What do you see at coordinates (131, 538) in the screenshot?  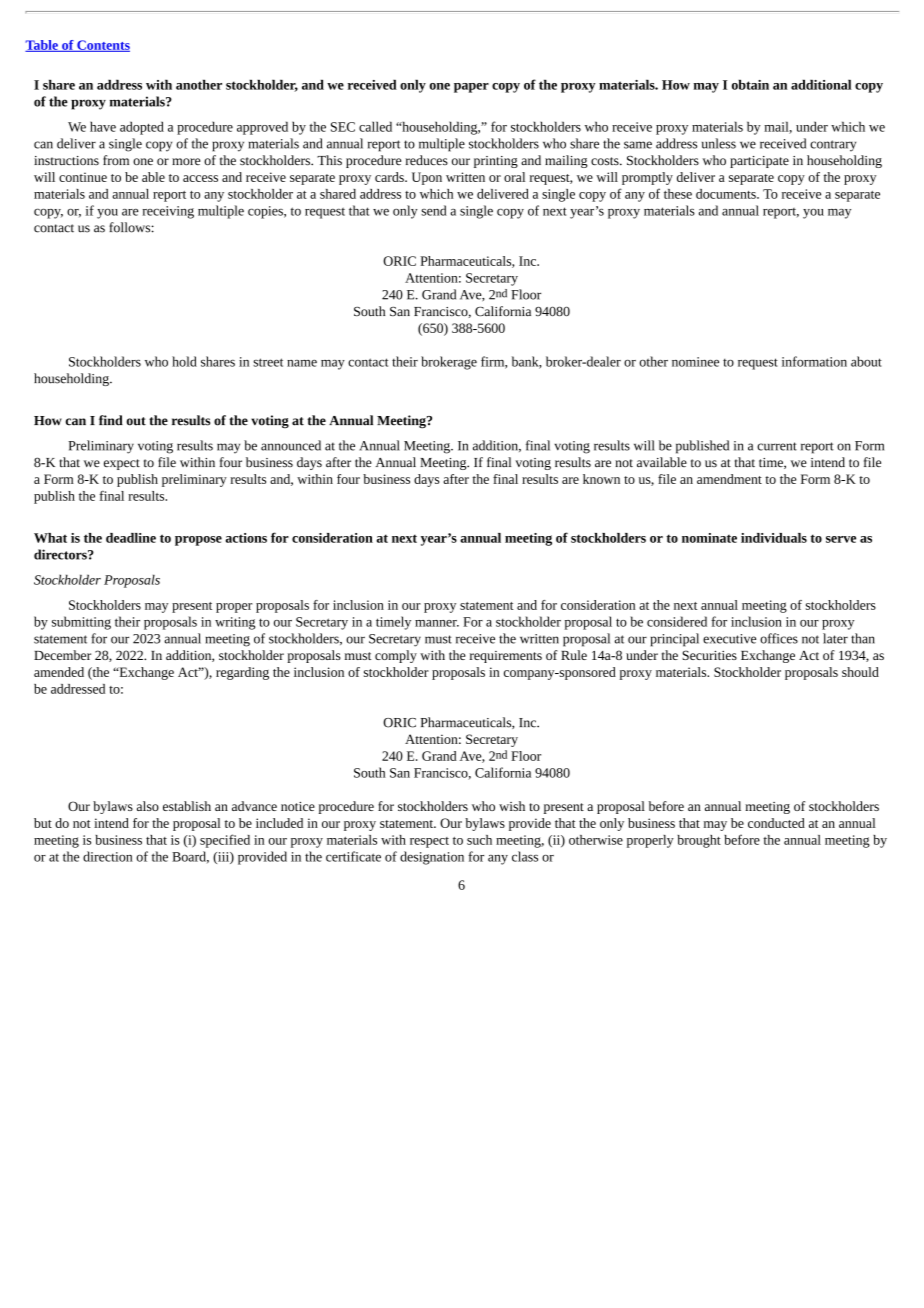 I see `deadline` at bounding box center [131, 538].
